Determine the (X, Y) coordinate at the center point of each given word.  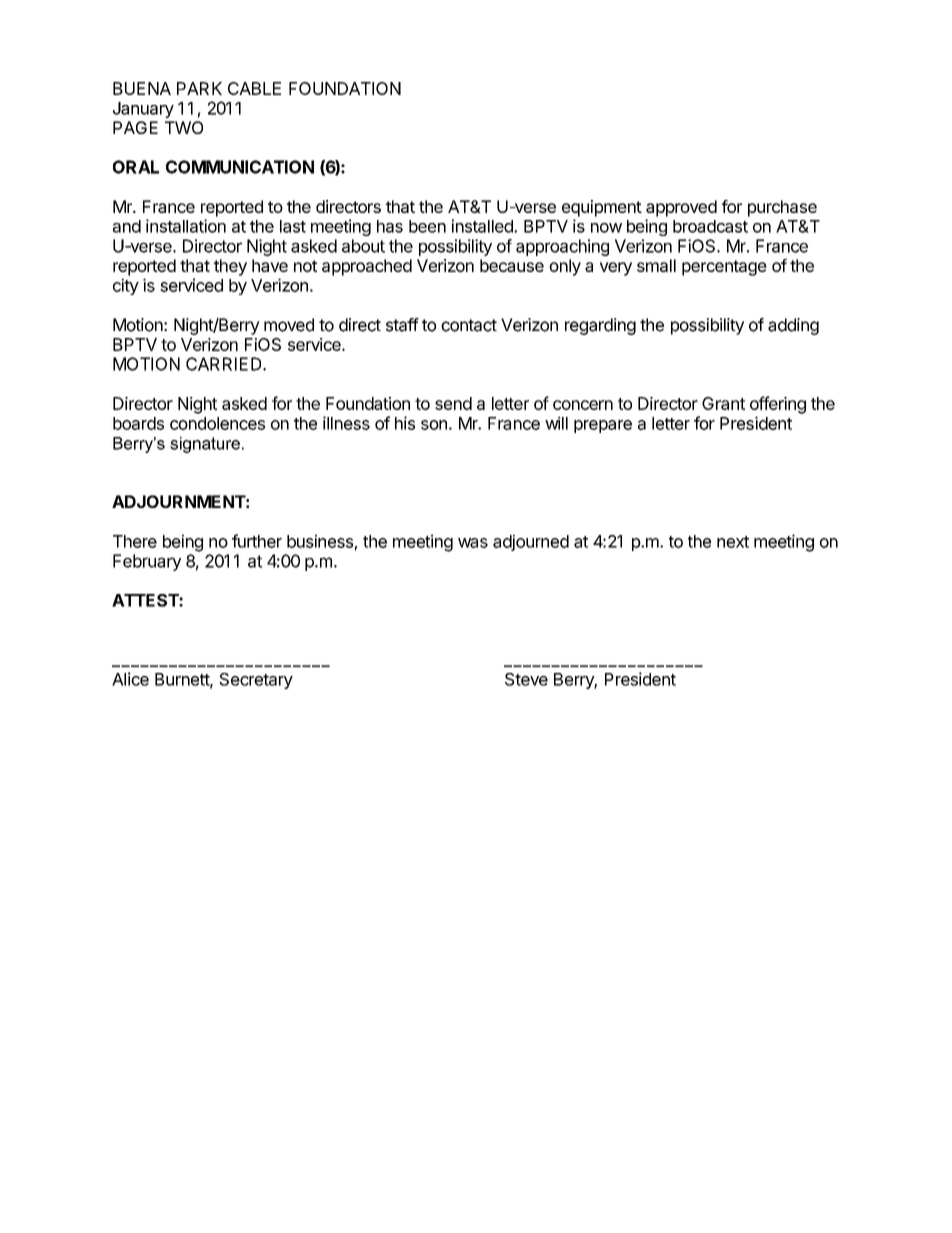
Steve (526, 679)
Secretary (256, 681)
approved (681, 208)
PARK (199, 88)
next (733, 542)
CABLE (254, 88)
